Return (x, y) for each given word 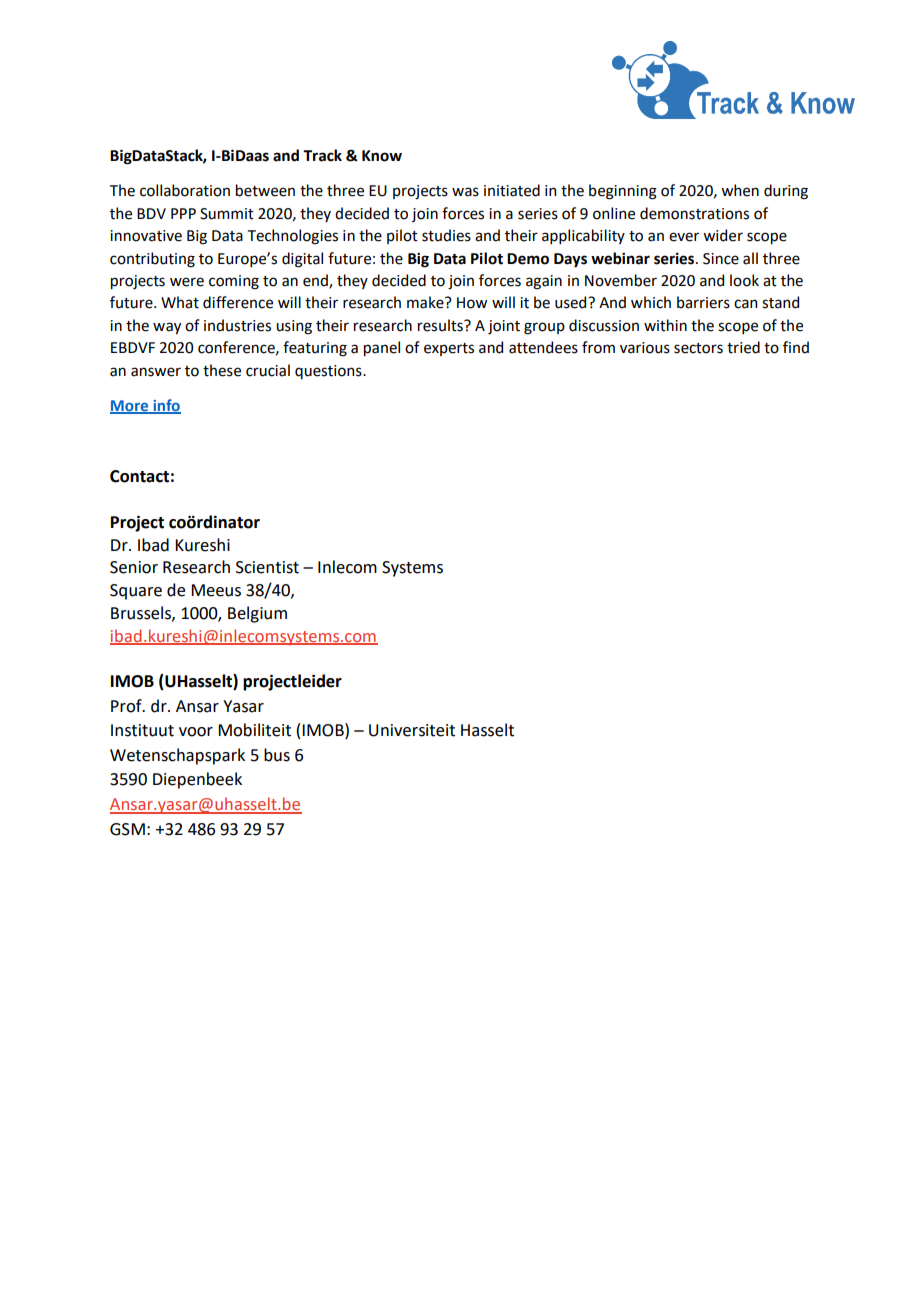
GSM (127, 829)
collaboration (185, 190)
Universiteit (412, 730)
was (465, 192)
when (740, 190)
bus (277, 755)
